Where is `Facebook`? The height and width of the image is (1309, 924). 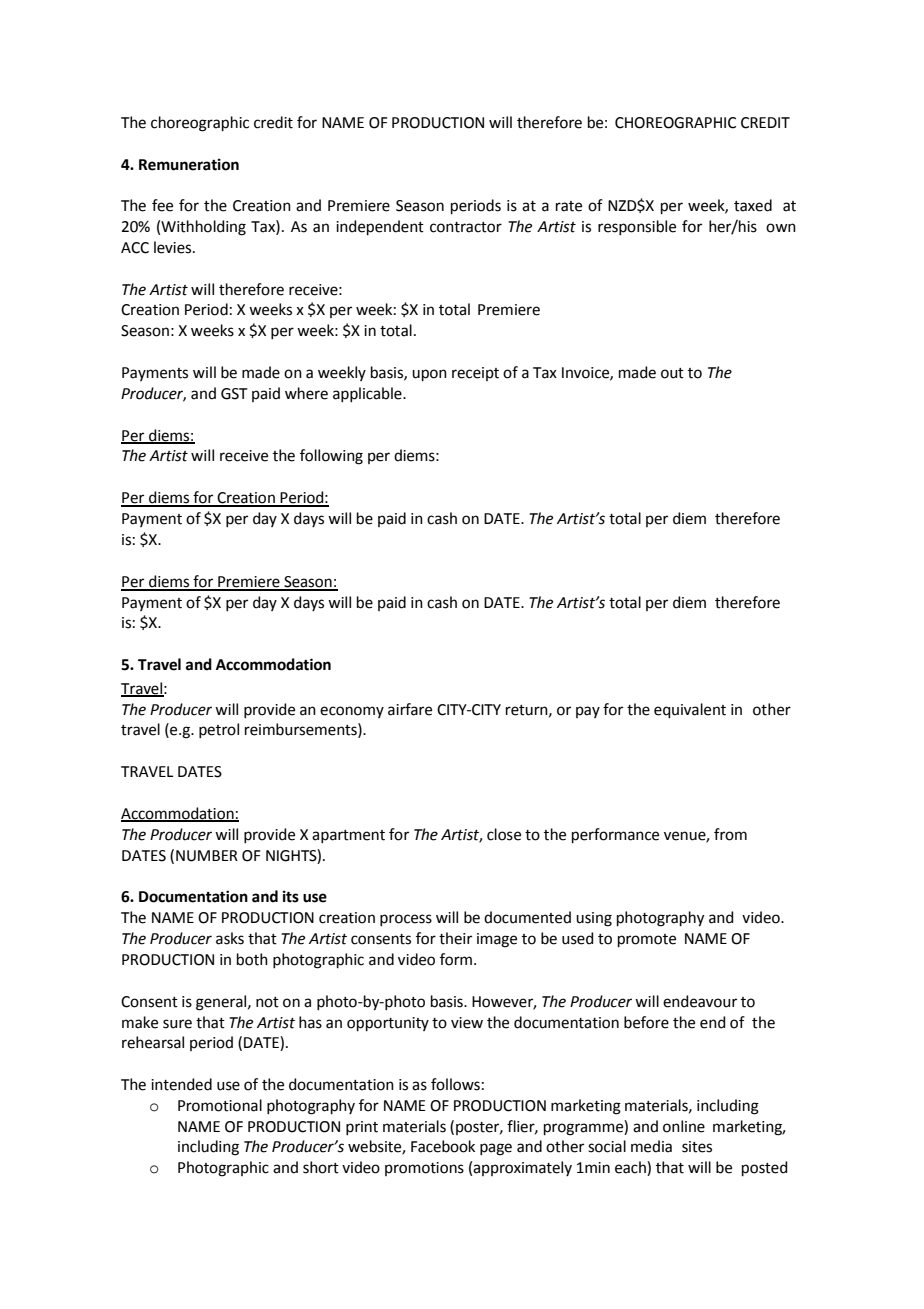
Facebook is located at coordinates (443, 1146).
